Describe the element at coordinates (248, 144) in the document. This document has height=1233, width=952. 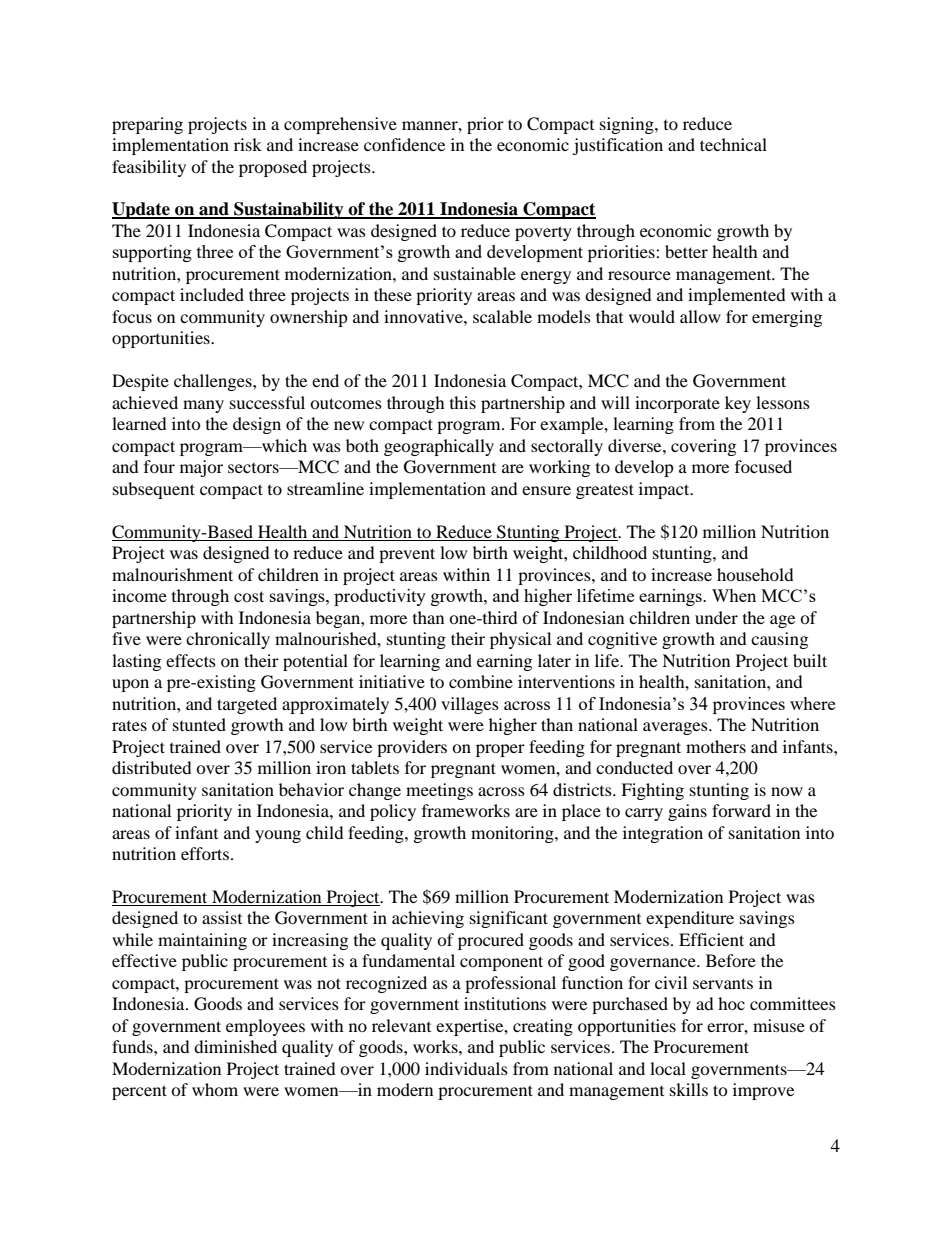
I see `risk` at that location.
